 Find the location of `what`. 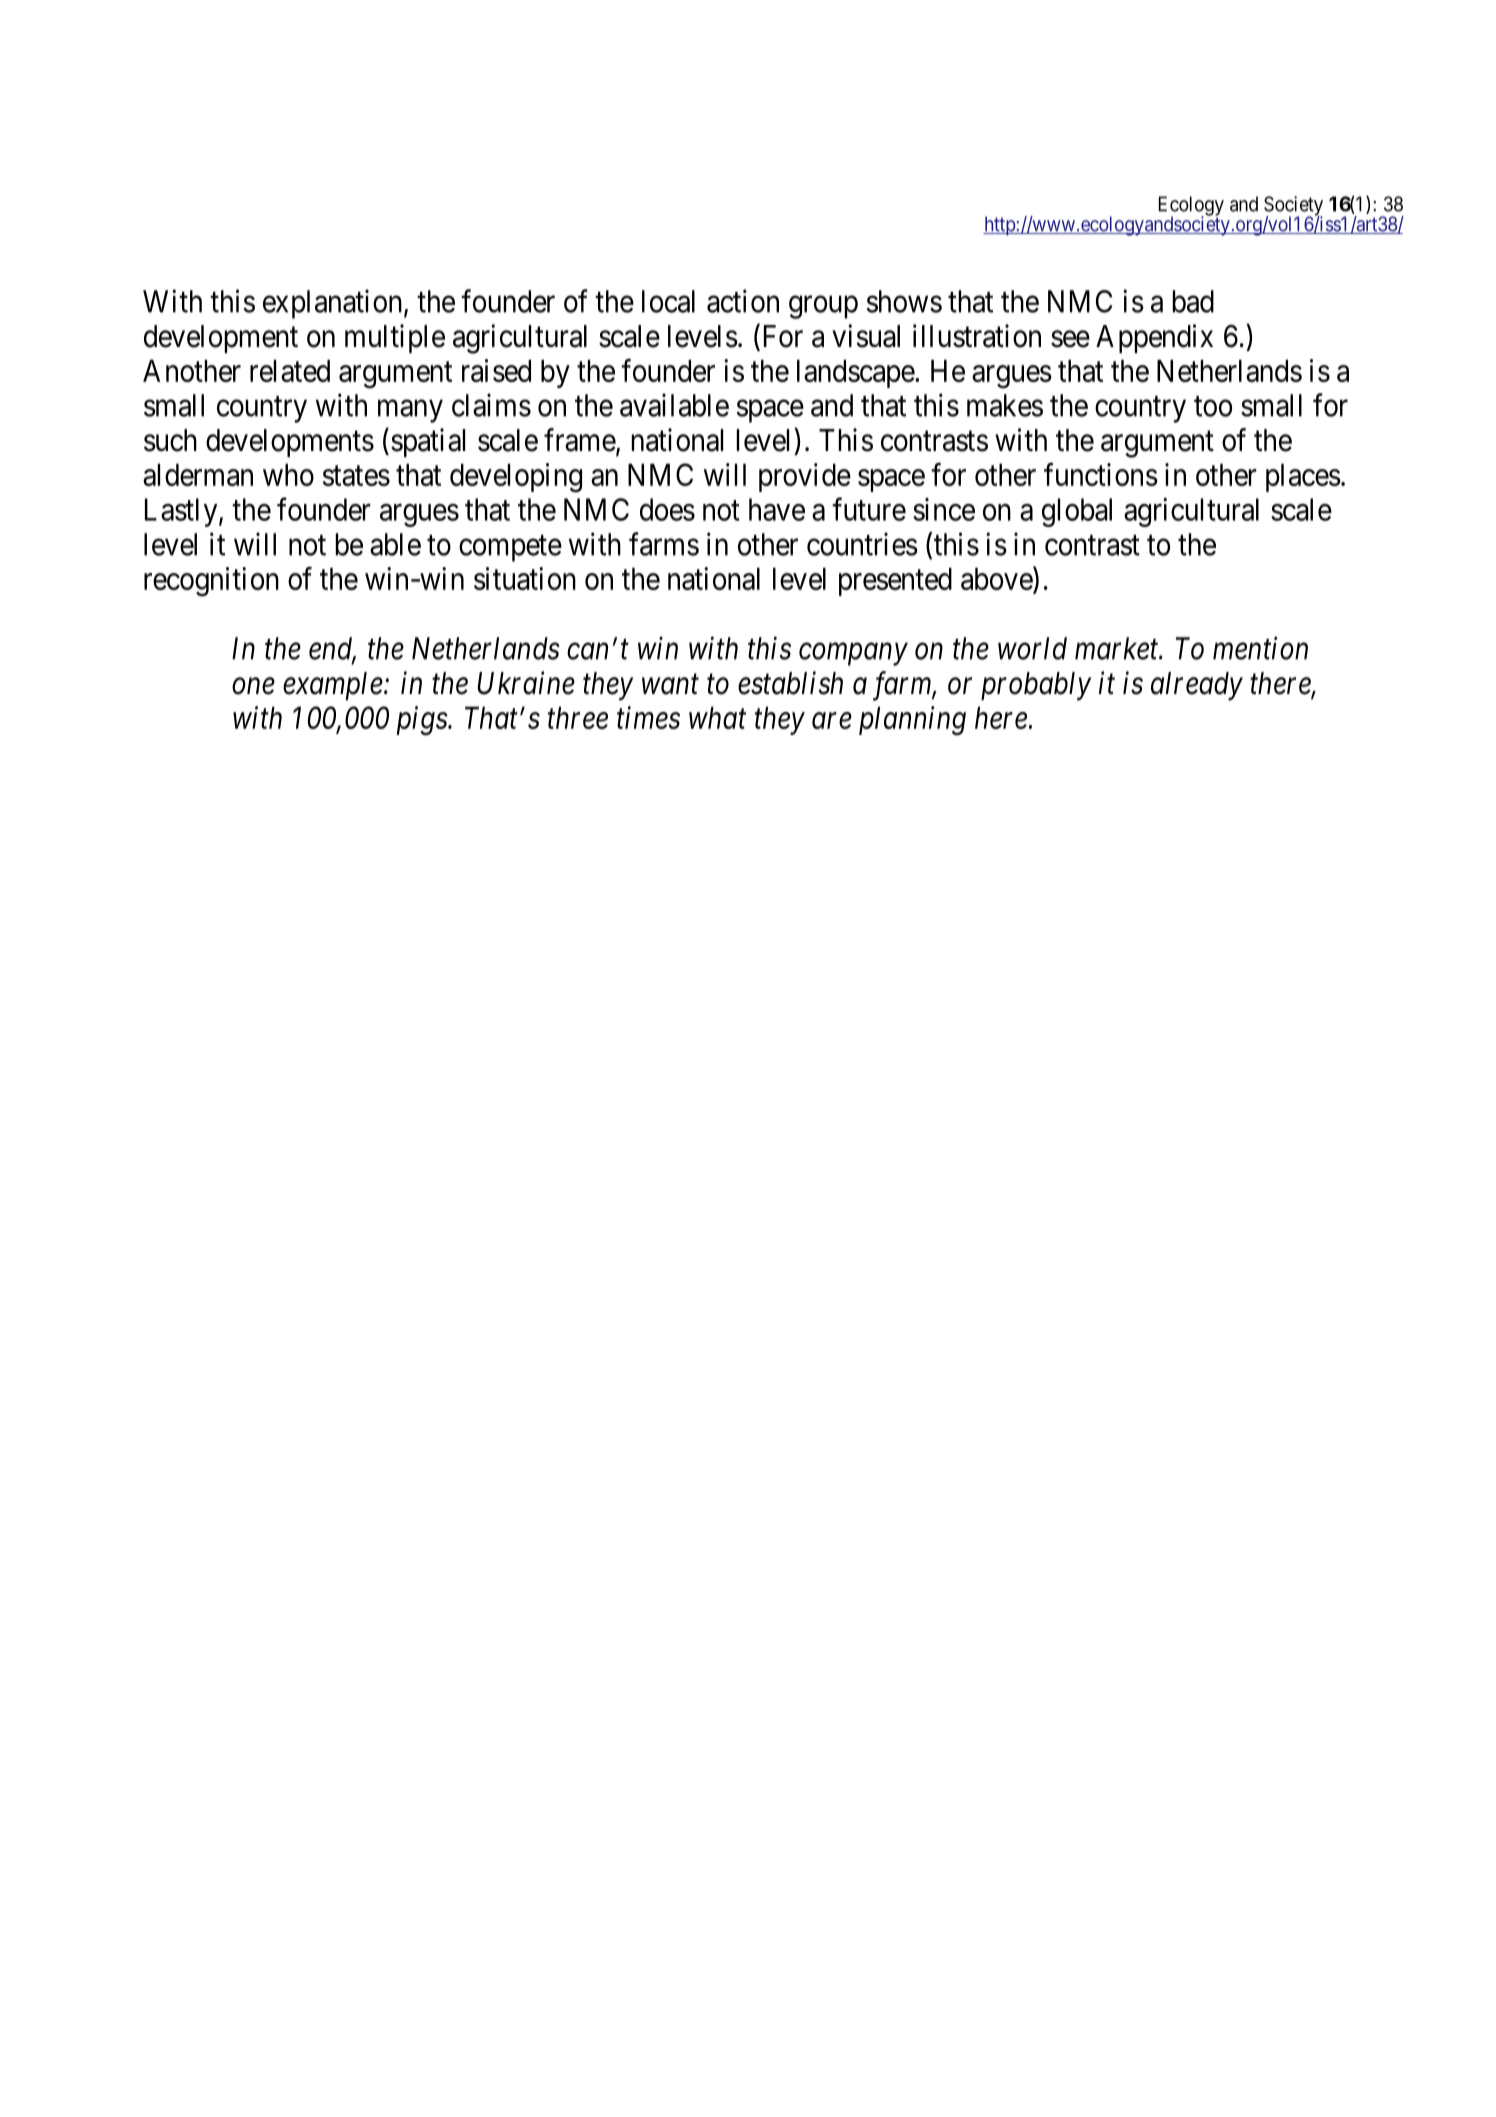

what is located at coordinates (717, 717).
